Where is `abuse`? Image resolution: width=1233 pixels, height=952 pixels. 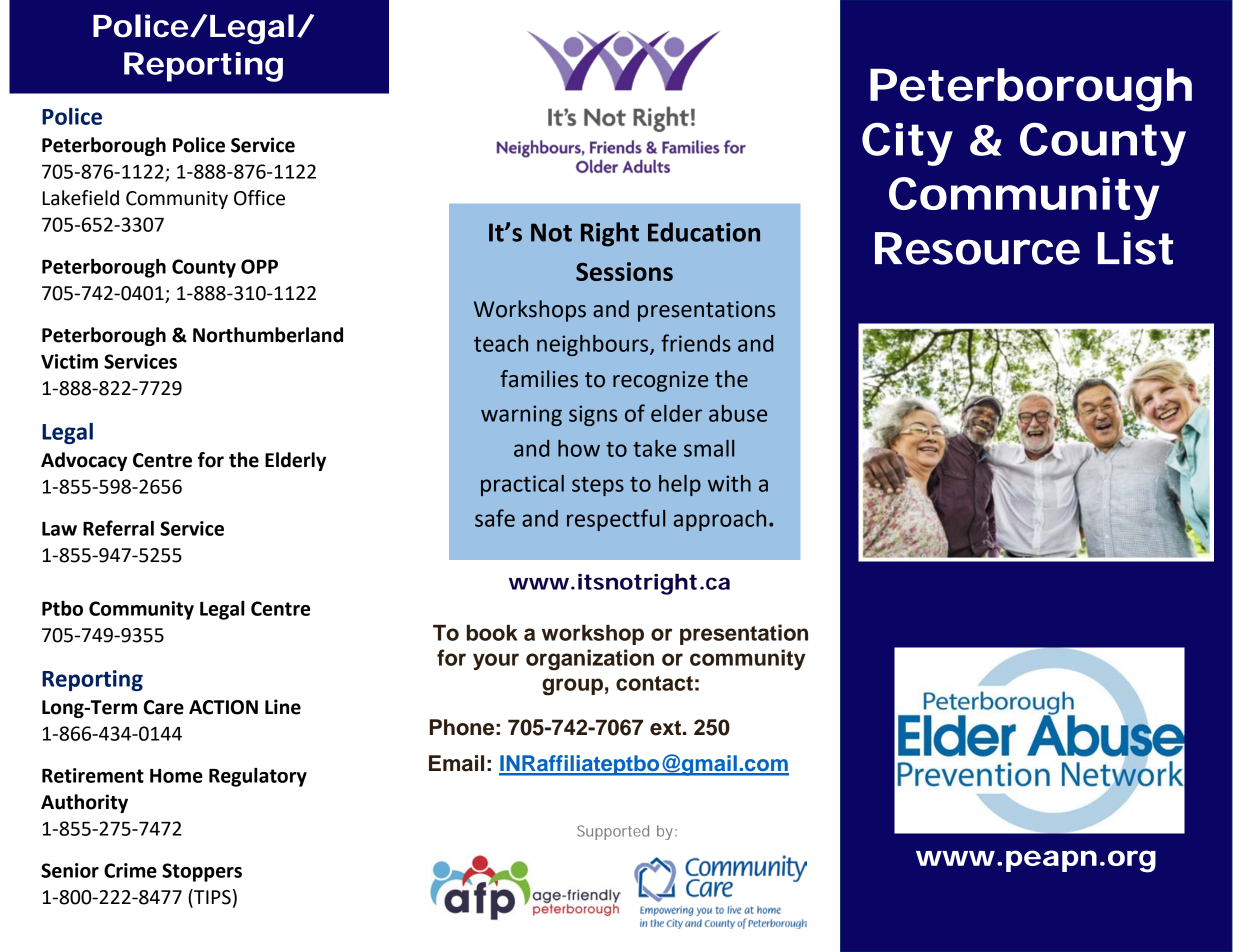
abuse is located at coordinates (738, 413).
